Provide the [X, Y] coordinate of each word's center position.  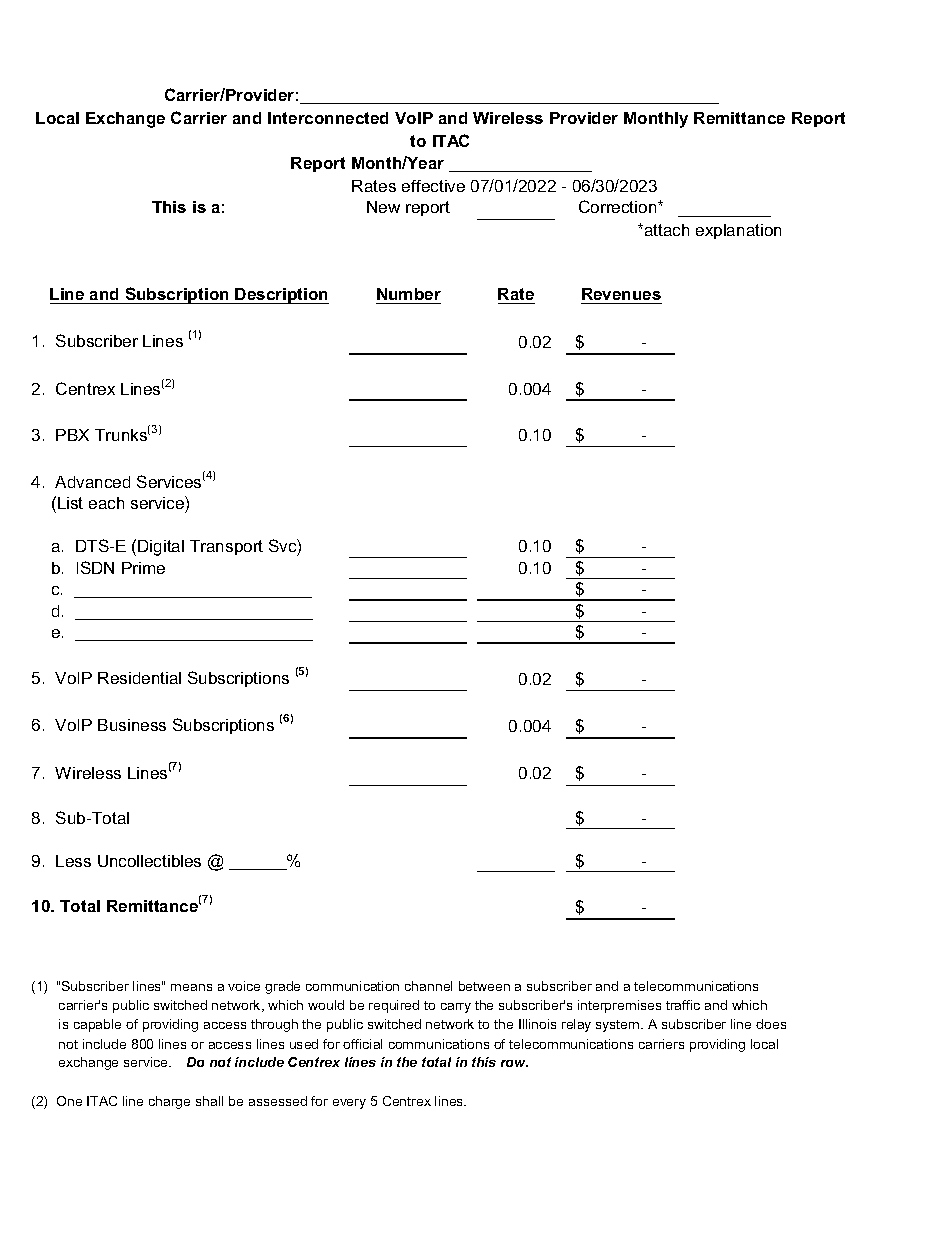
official [362, 1044]
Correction [619, 206]
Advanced [92, 482]
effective [433, 186]
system [619, 1026]
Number [409, 294]
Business [132, 725]
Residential [139, 678]
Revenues [621, 294]
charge [169, 1102]
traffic [683, 1005]
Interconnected [328, 118]
